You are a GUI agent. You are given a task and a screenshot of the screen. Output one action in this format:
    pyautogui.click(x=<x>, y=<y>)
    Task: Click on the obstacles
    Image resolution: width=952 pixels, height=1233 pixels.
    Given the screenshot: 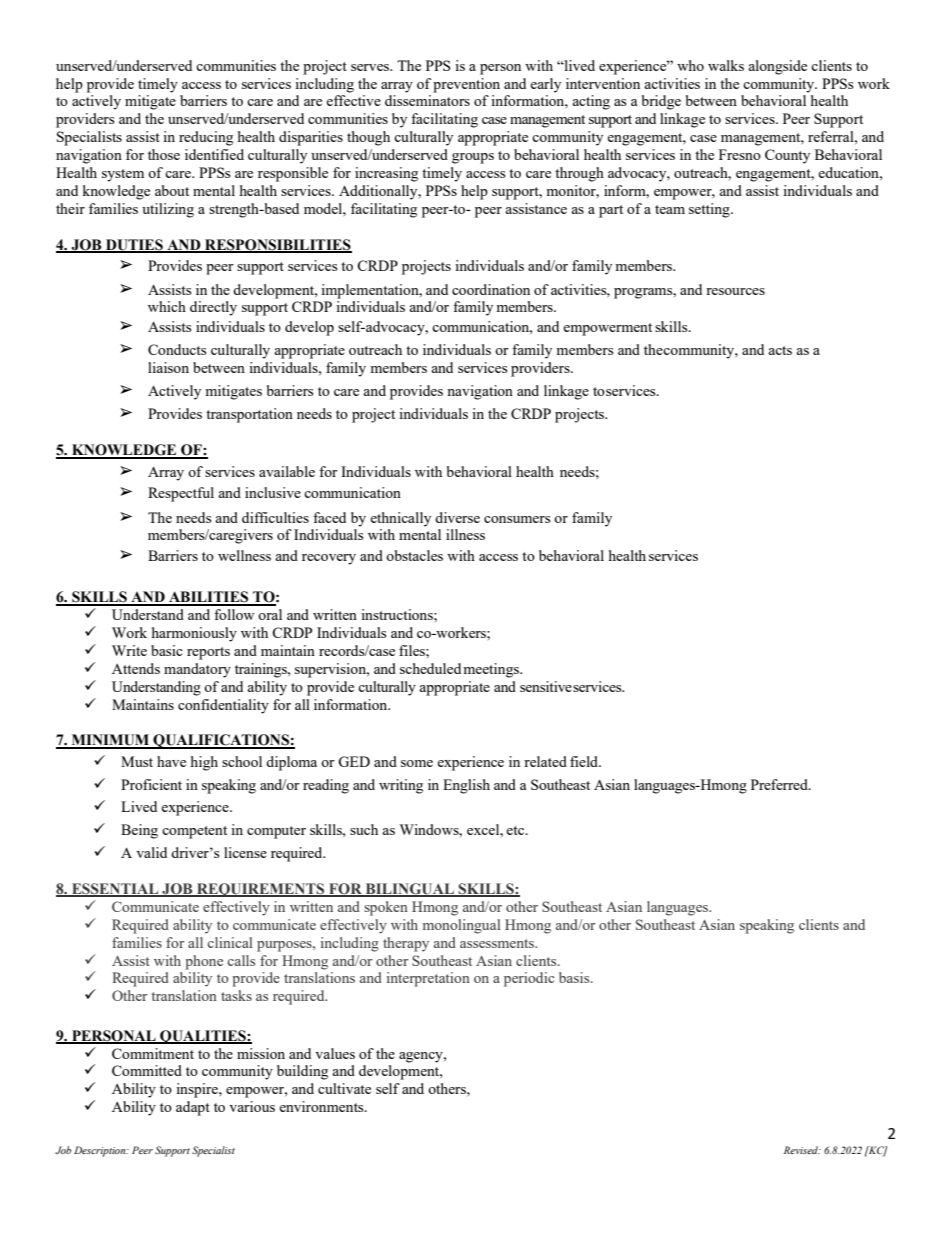 What is the action you would take?
    pyautogui.click(x=414, y=555)
